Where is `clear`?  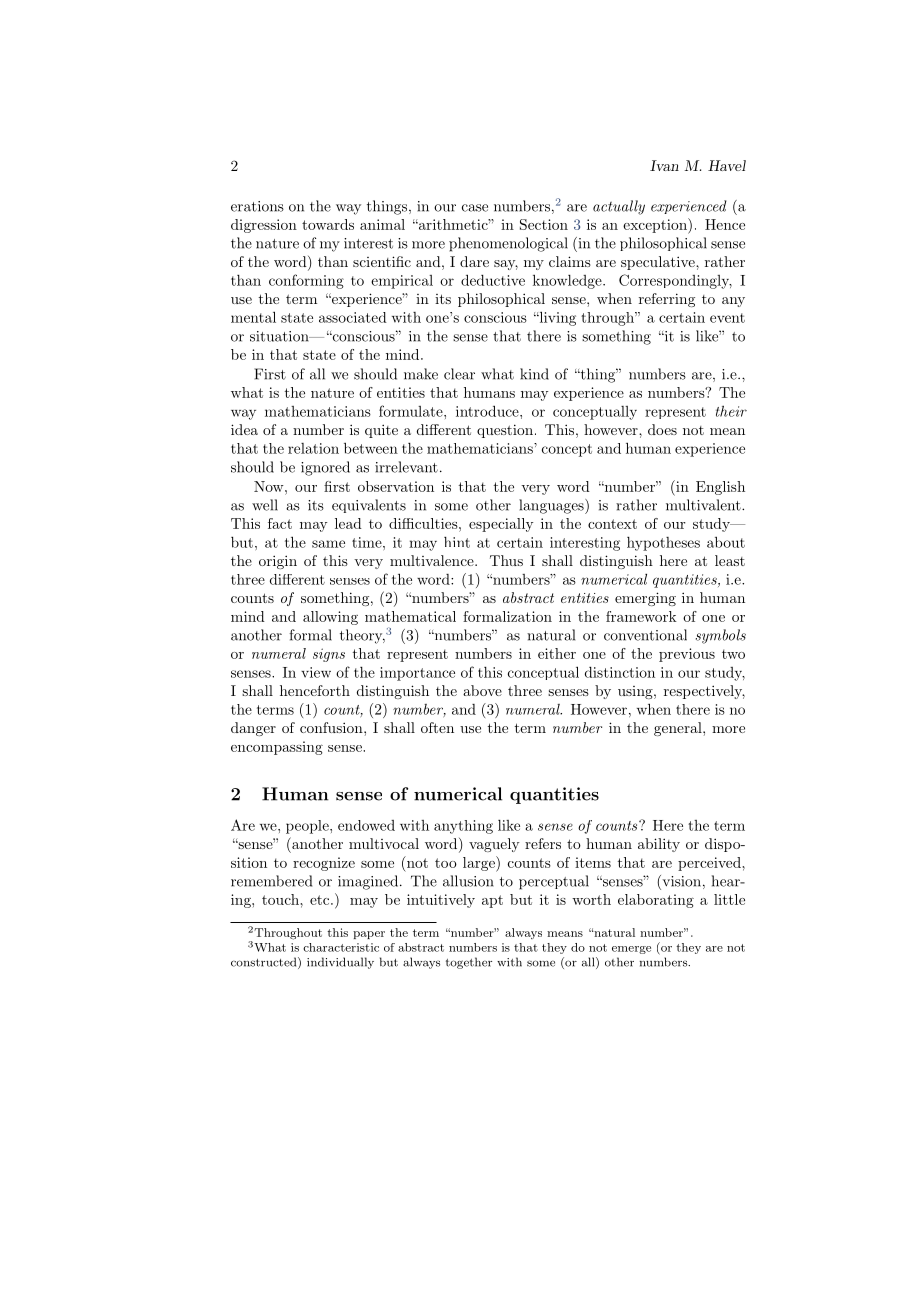
clear is located at coordinates (459, 374).
